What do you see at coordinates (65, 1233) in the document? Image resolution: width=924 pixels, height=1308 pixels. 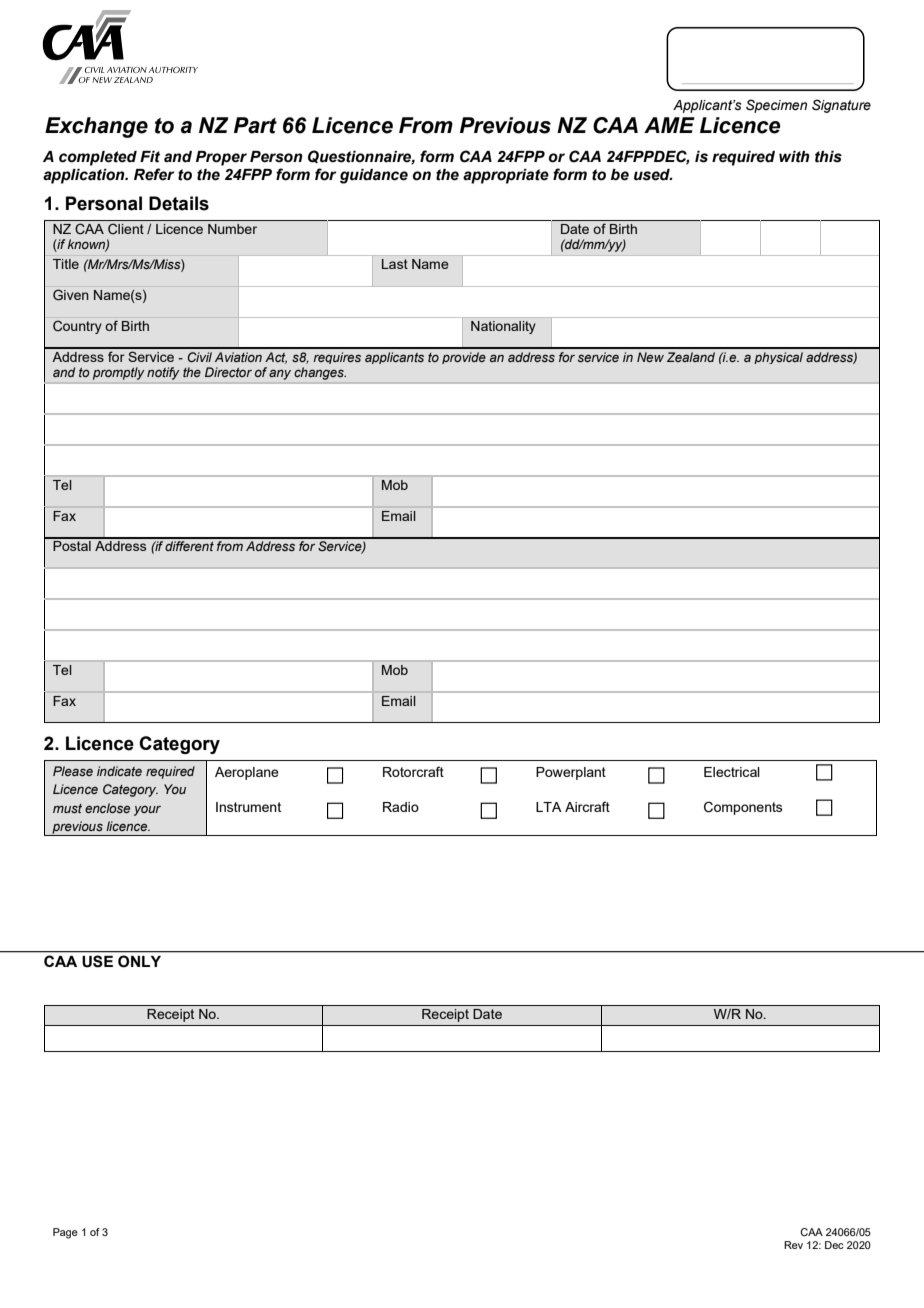 I see `Page` at bounding box center [65, 1233].
